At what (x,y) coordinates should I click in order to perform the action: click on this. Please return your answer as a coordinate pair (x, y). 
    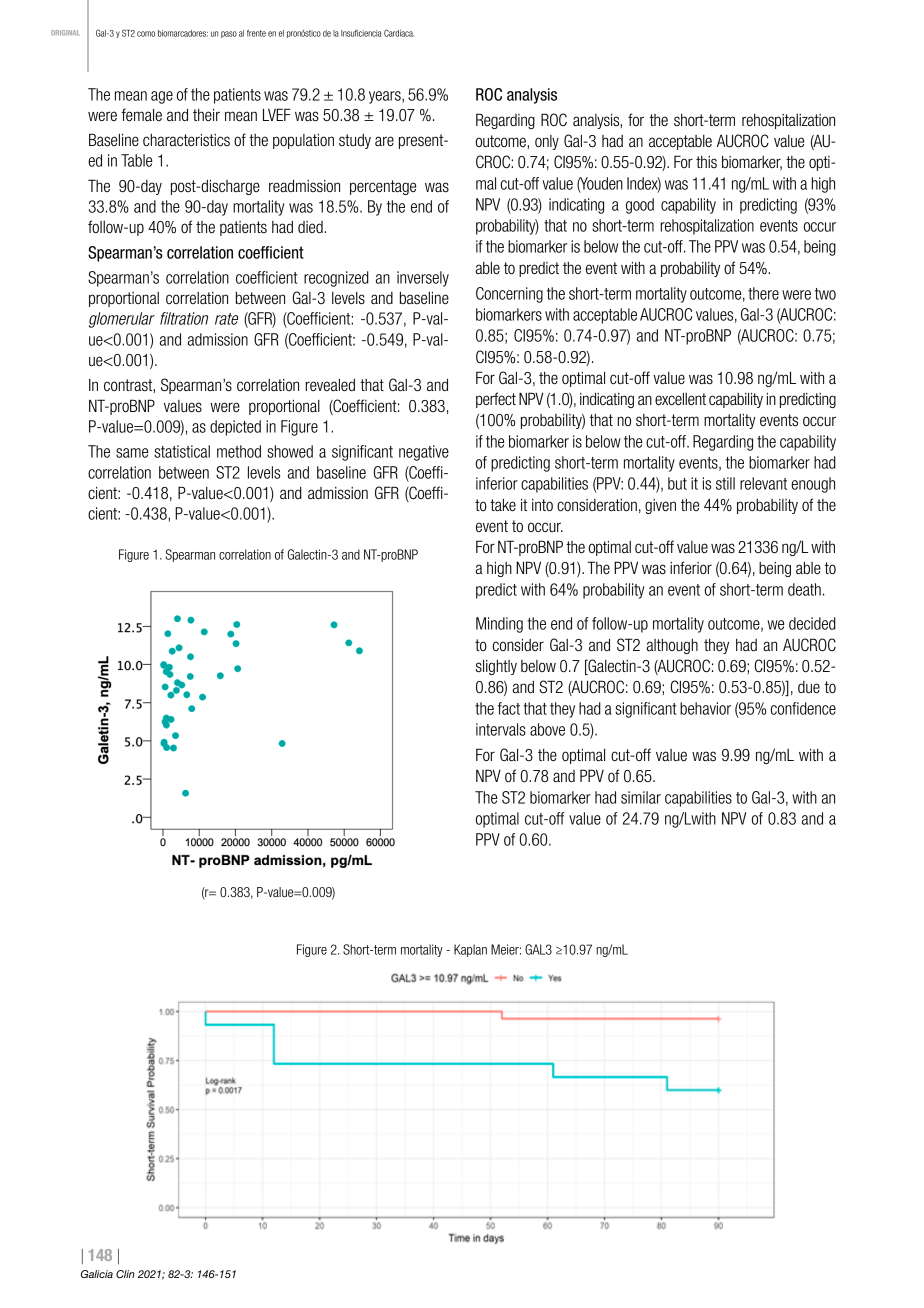
    Looking at the image, I should click on (706, 162).
